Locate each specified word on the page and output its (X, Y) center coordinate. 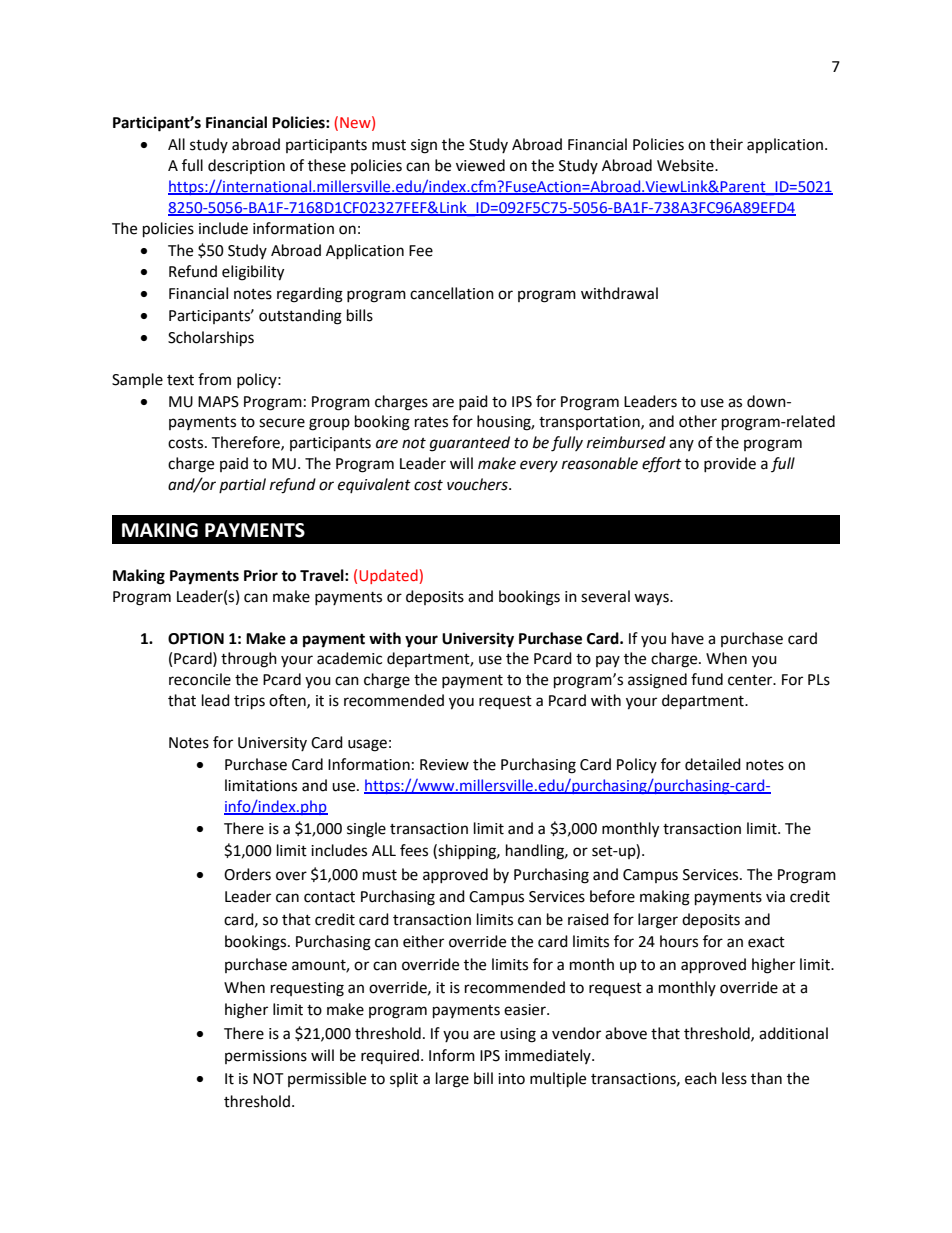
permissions (266, 1057)
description (246, 166)
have (688, 638)
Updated (388, 576)
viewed (480, 165)
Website (686, 165)
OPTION (196, 639)
